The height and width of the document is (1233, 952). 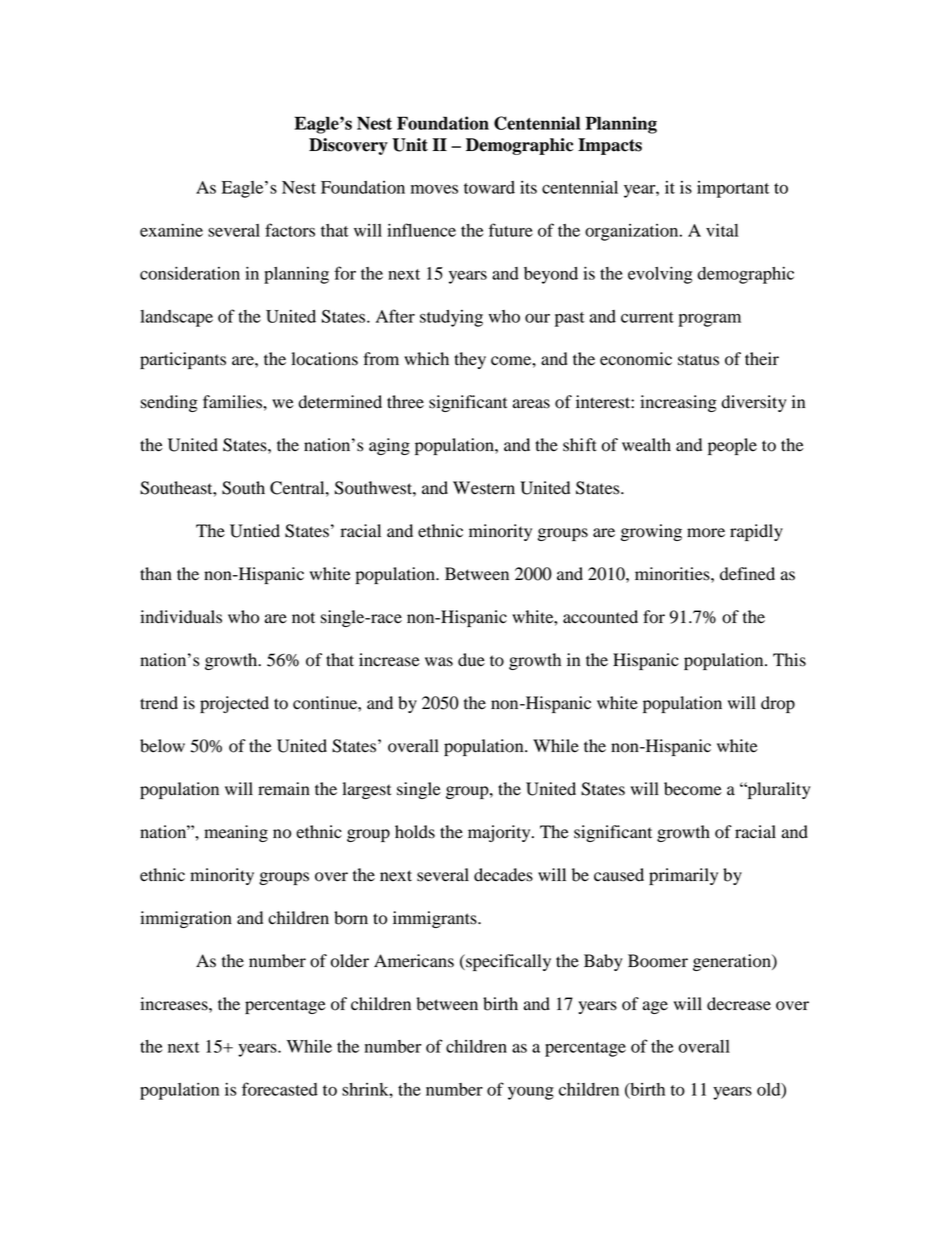 What do you see at coordinates (733, 189) in the document?
I see `important` at bounding box center [733, 189].
